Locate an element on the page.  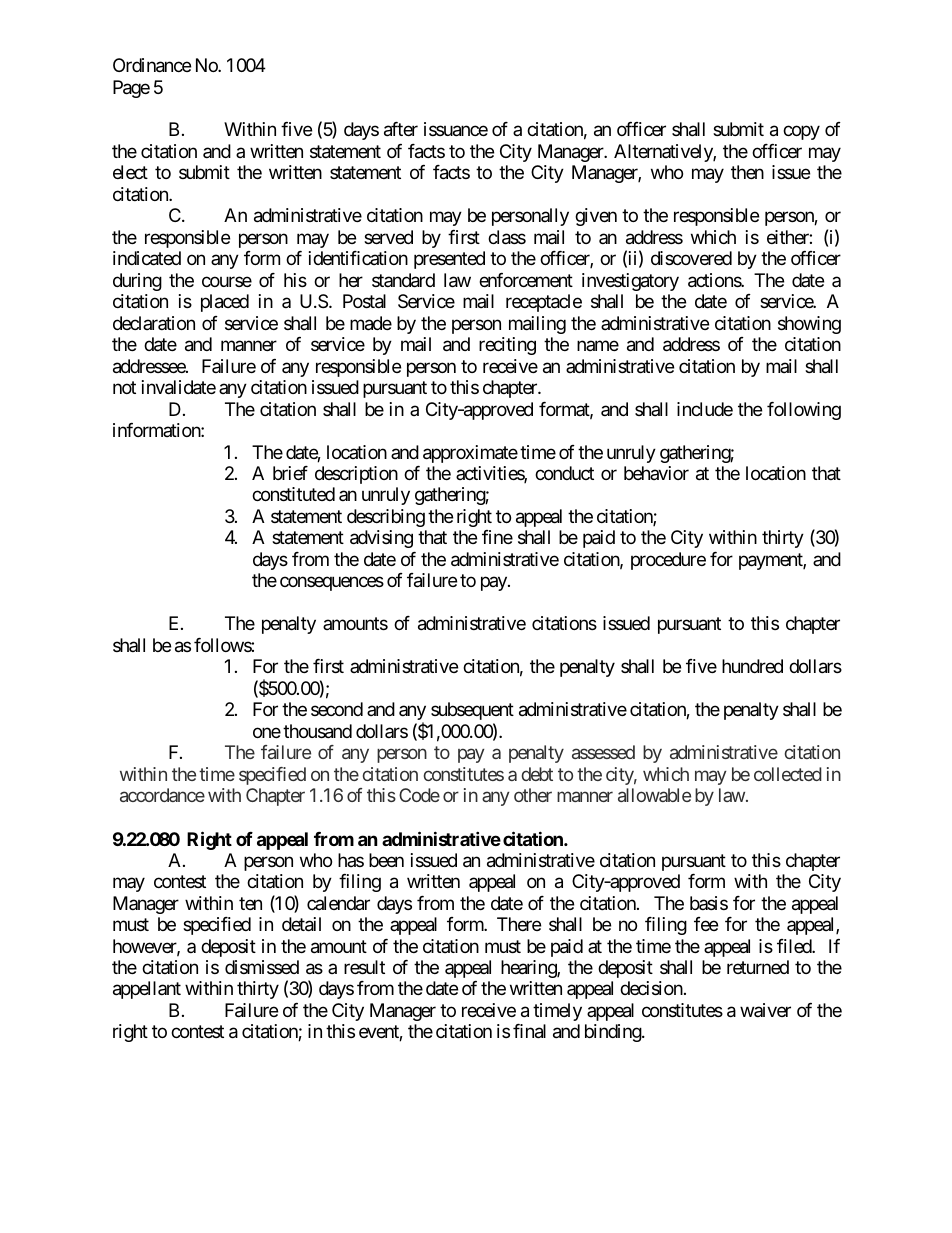
Code is located at coordinates (419, 795).
